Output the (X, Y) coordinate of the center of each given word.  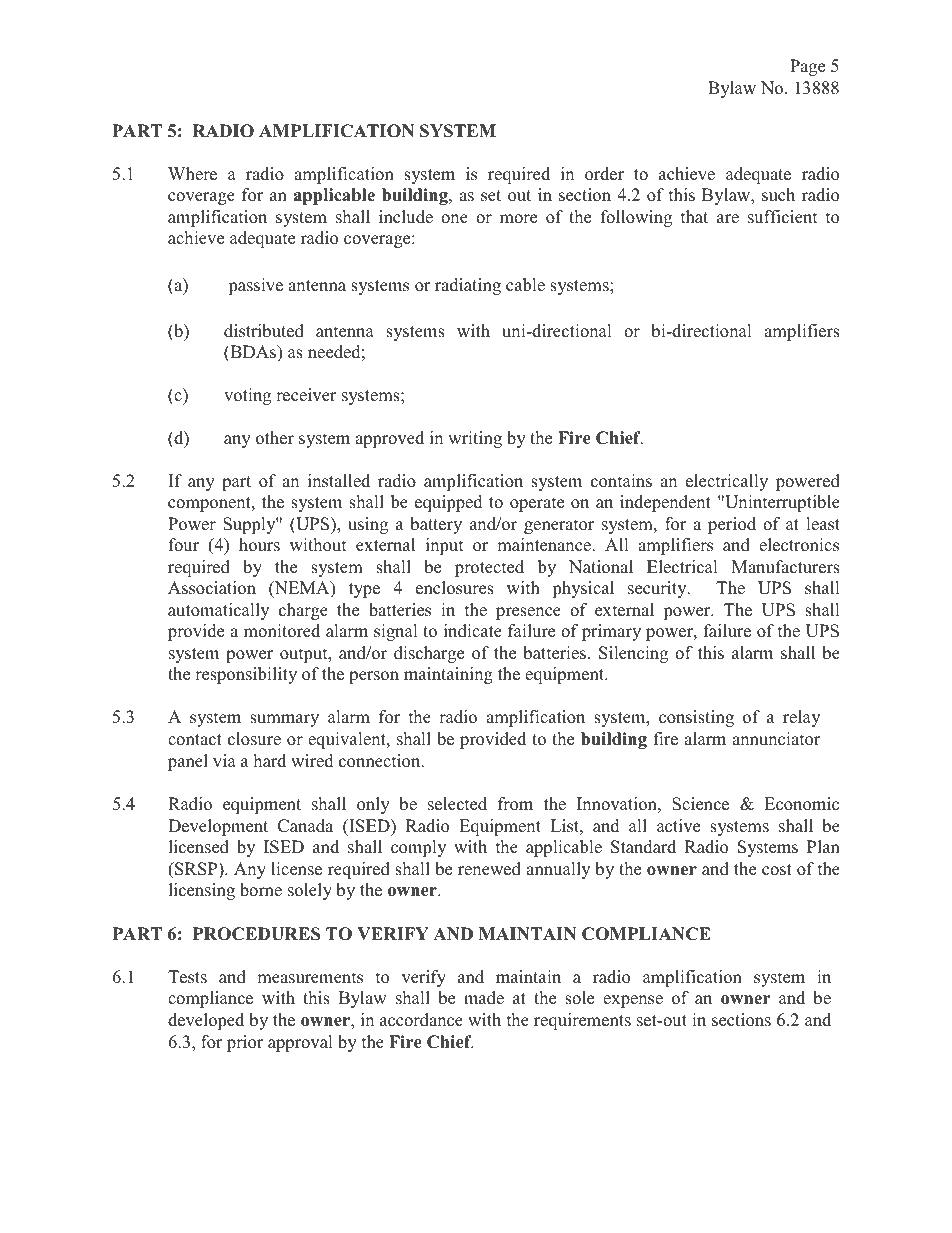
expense (633, 1001)
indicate (473, 631)
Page (807, 67)
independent (665, 503)
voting (247, 396)
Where (192, 174)
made (484, 998)
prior (245, 1043)
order (604, 174)
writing (475, 439)
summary (284, 720)
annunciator (776, 739)
